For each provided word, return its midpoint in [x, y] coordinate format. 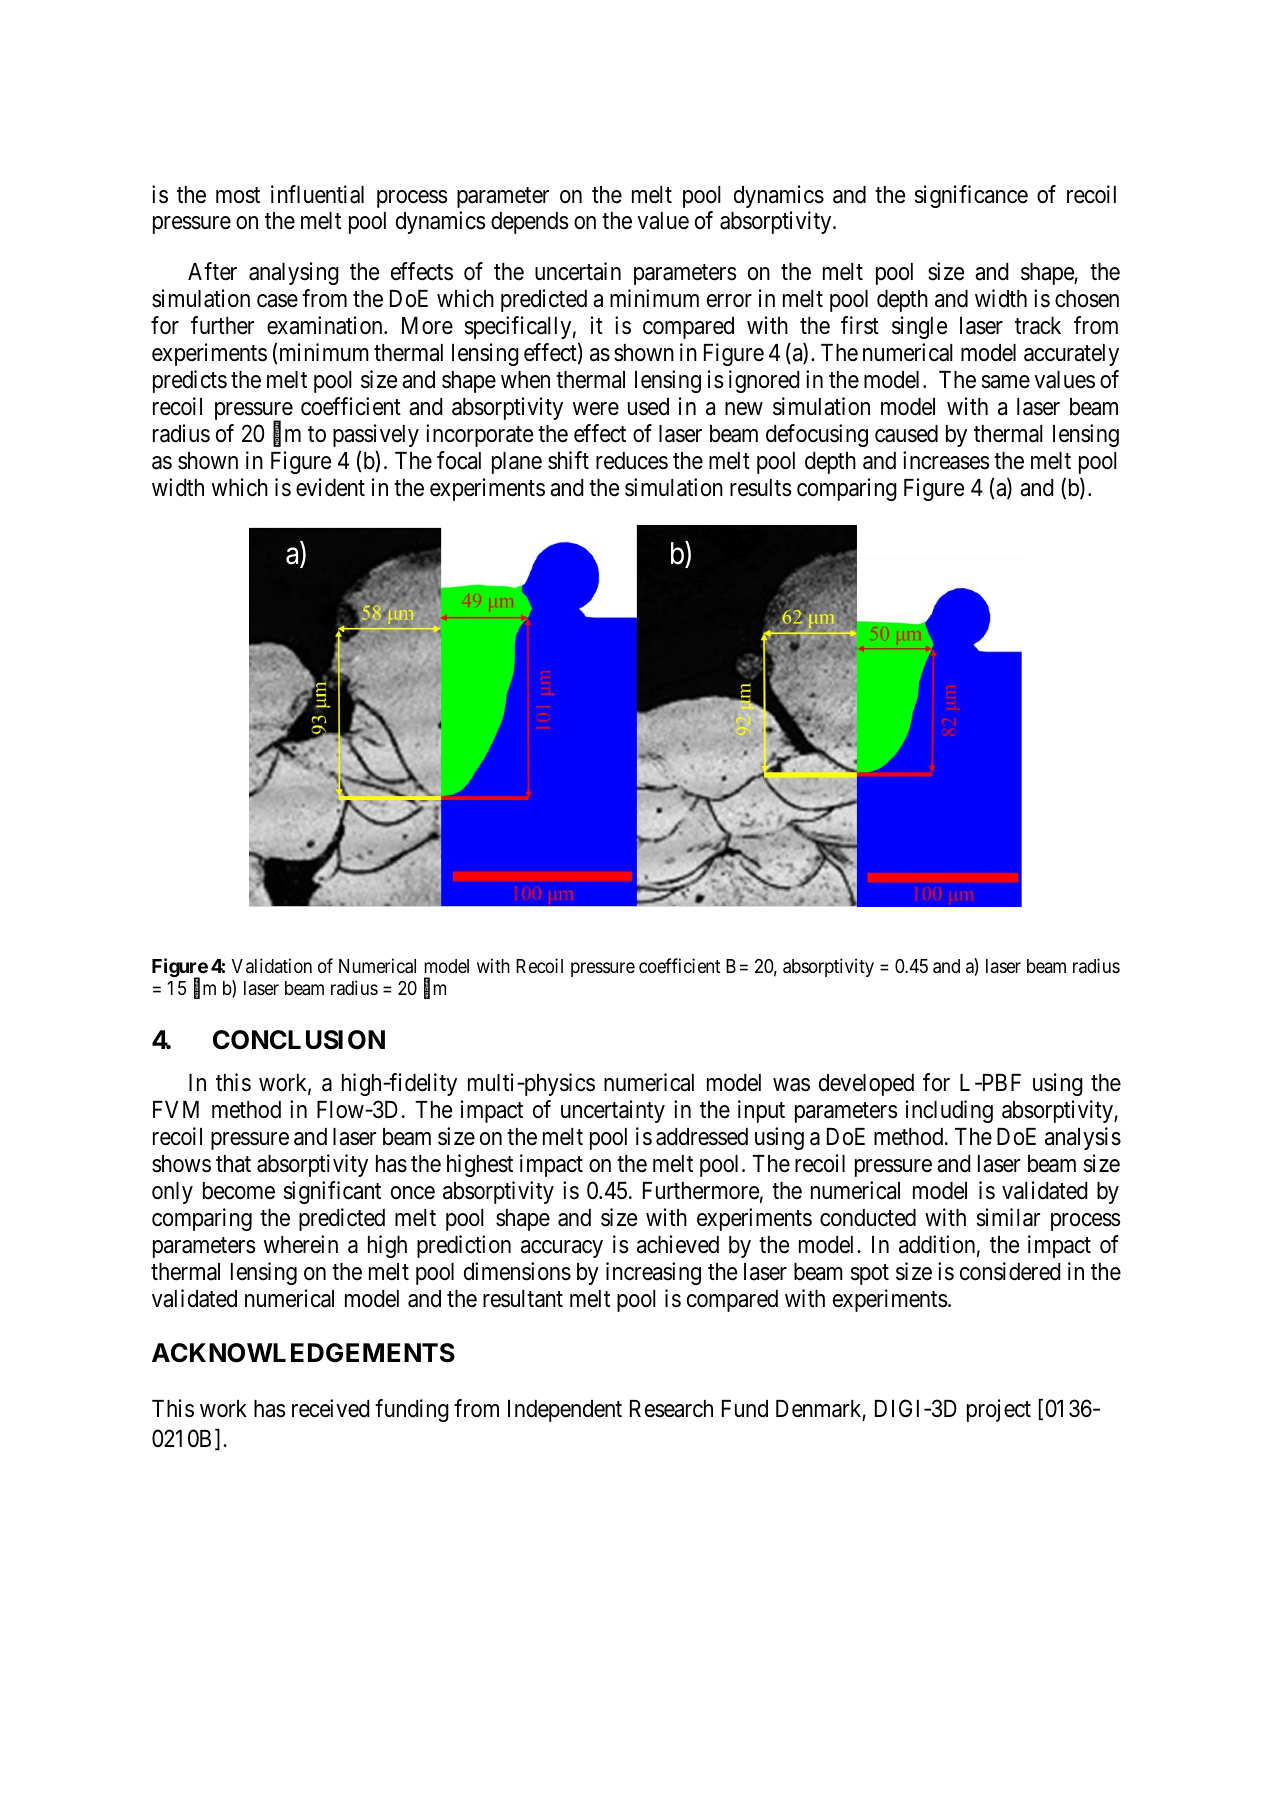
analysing [294, 273]
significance [971, 196]
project [999, 1410]
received [331, 1408]
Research [671, 1409]
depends [530, 223]
